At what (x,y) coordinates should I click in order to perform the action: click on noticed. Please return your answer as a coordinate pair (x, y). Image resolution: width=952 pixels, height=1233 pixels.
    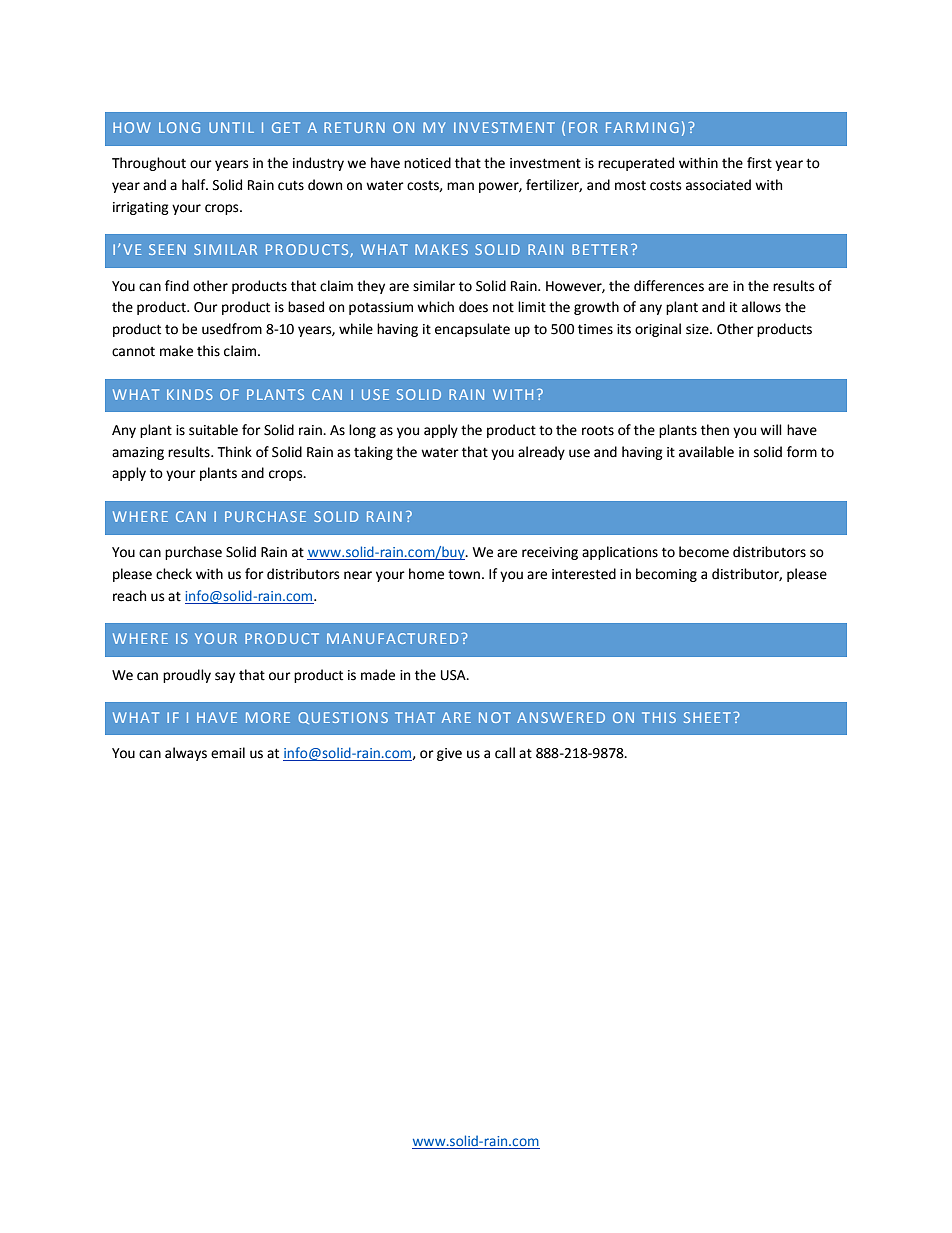
    Looking at the image, I should click on (427, 163).
